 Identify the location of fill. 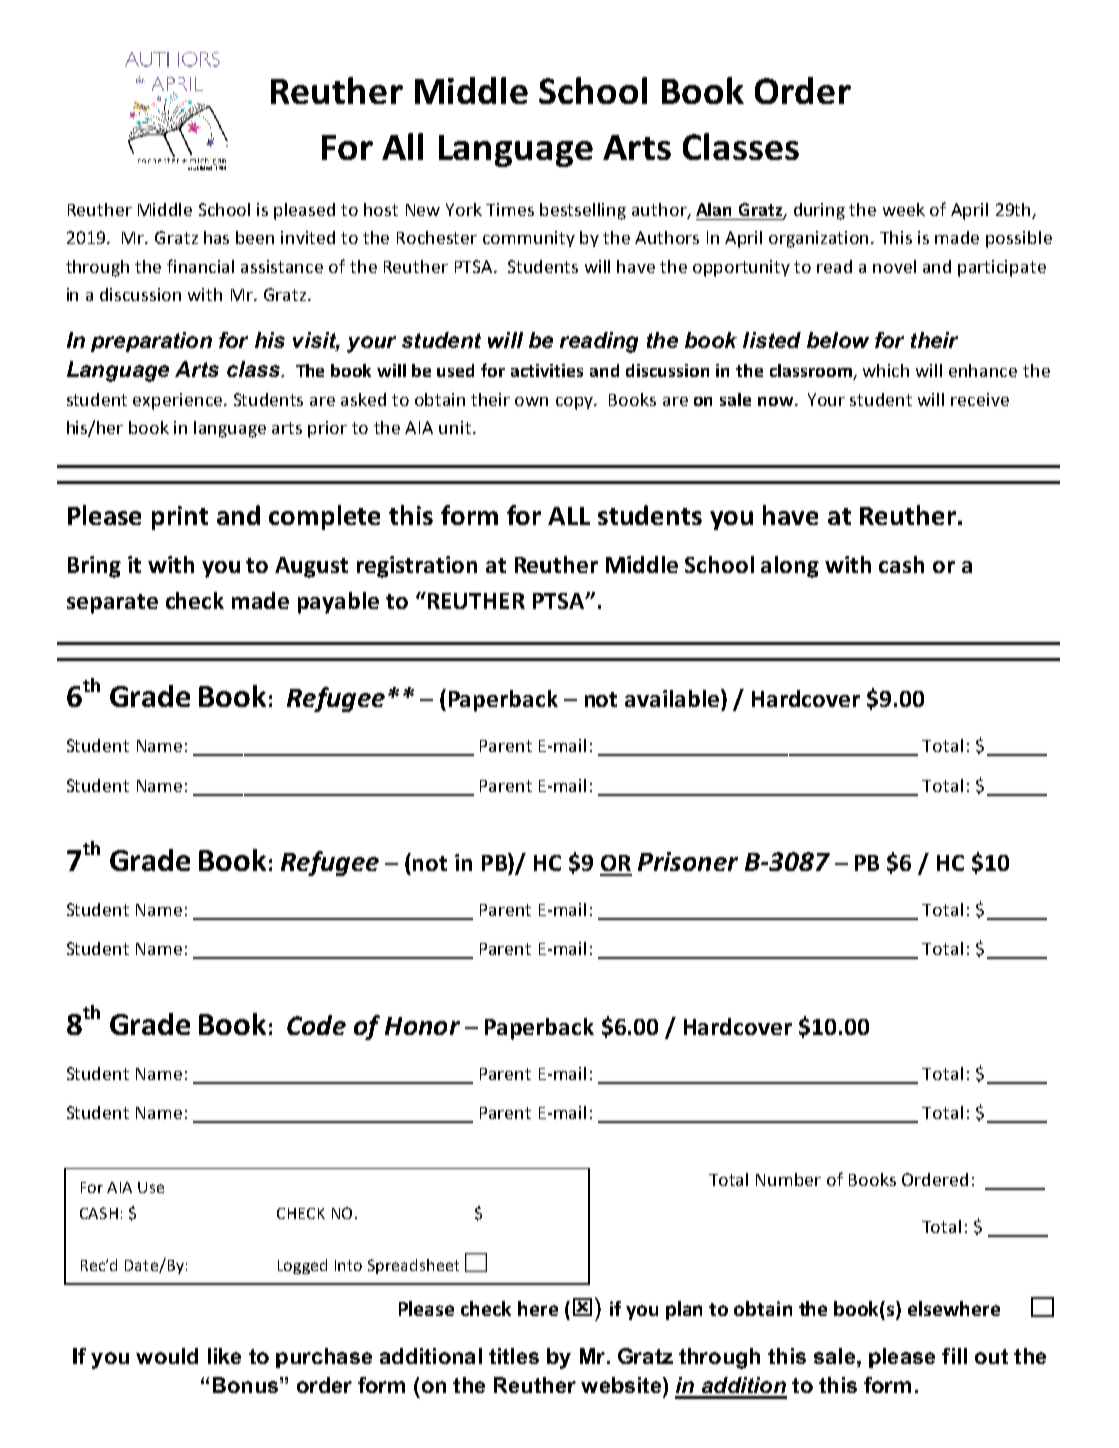
(954, 1356).
